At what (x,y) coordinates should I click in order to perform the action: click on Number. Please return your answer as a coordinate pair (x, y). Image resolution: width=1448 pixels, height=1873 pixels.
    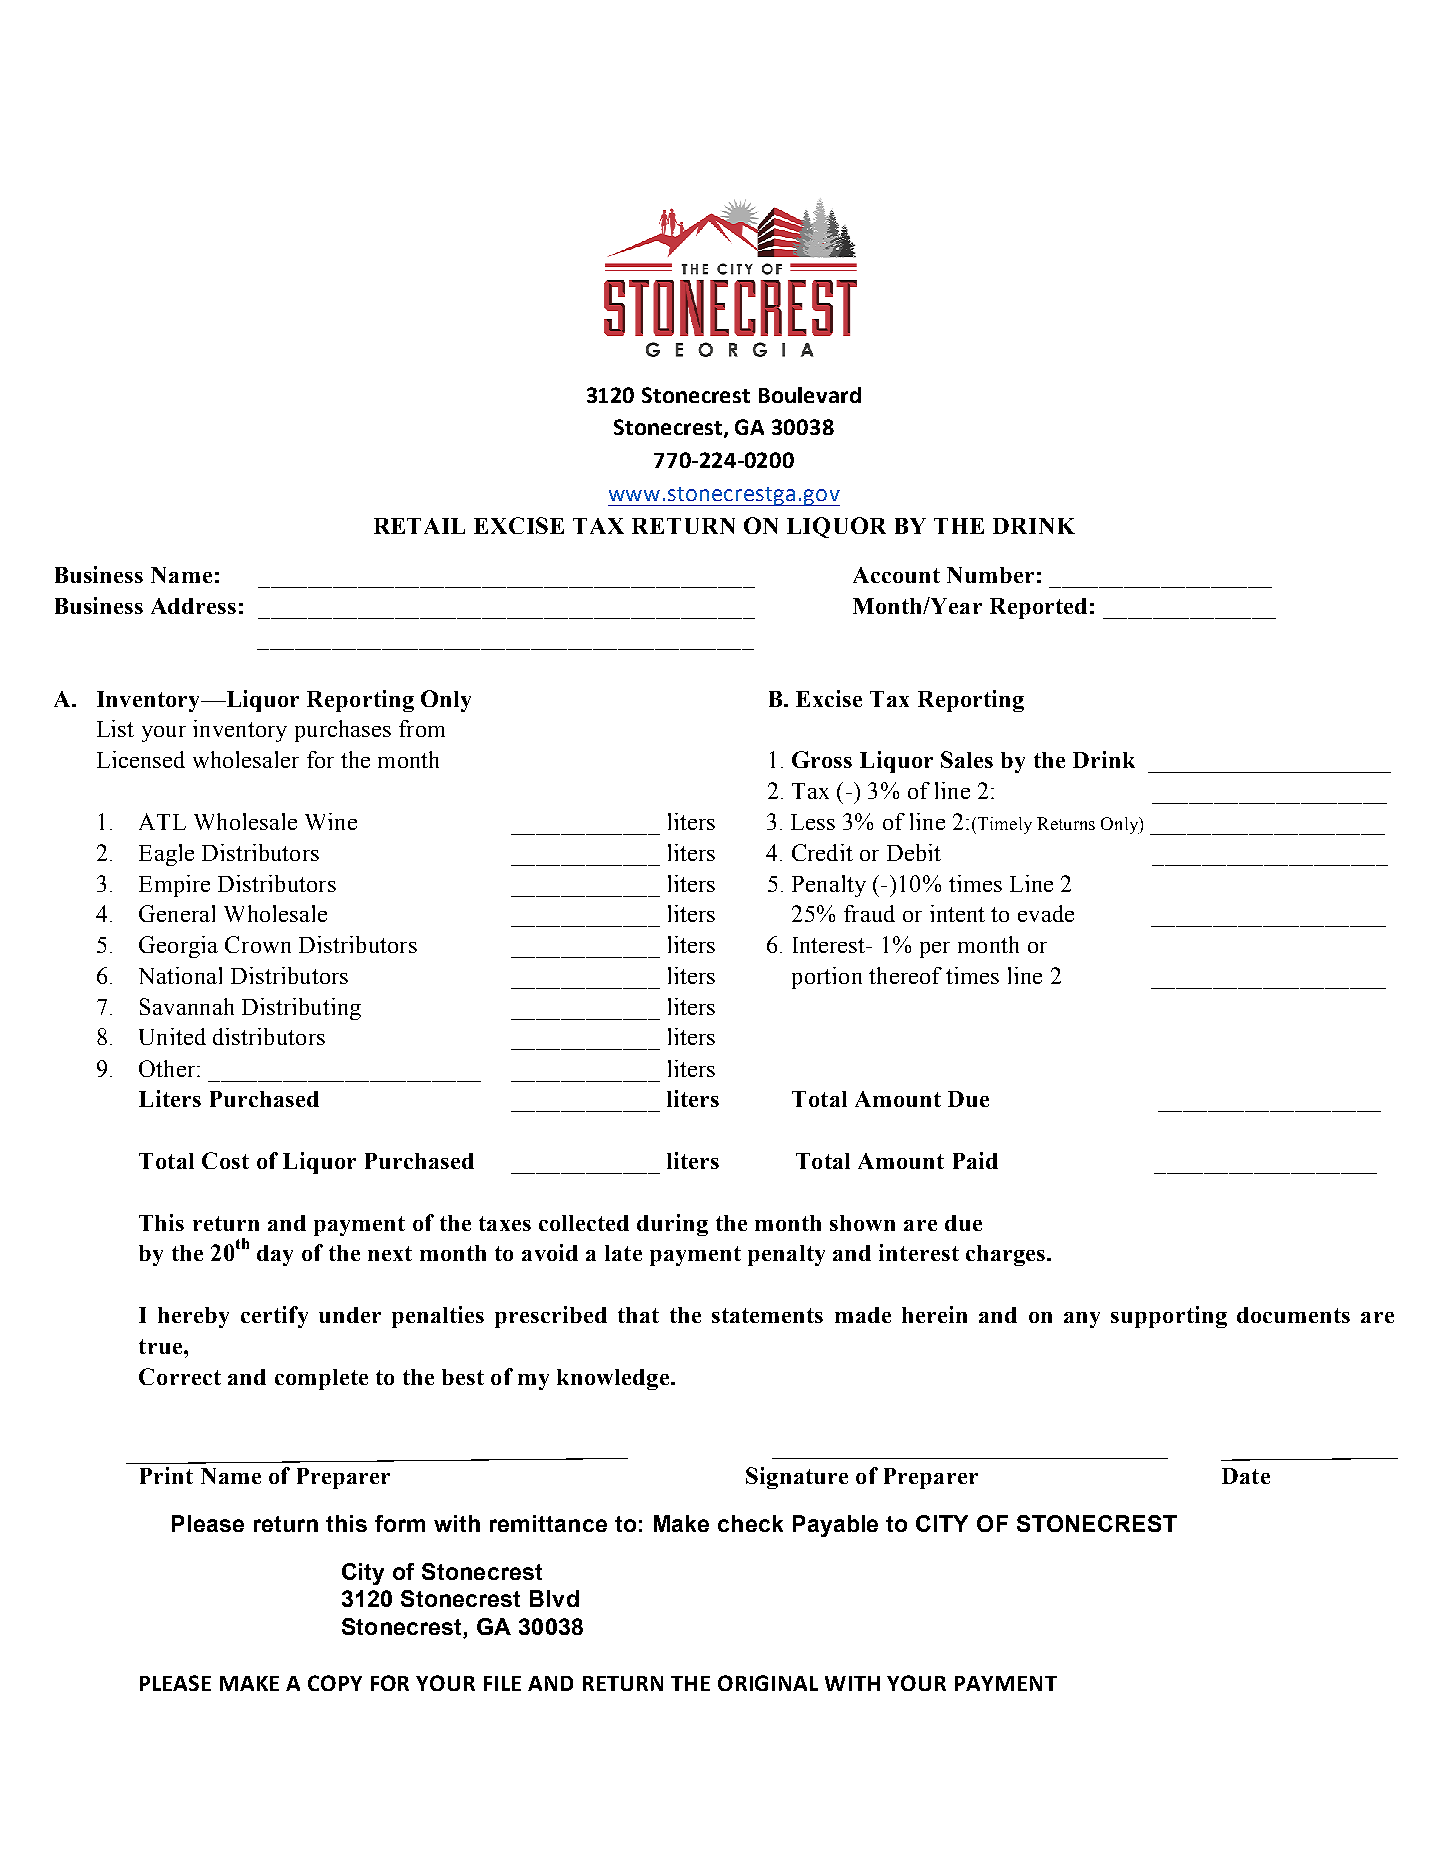
    Looking at the image, I should click on (990, 575).
